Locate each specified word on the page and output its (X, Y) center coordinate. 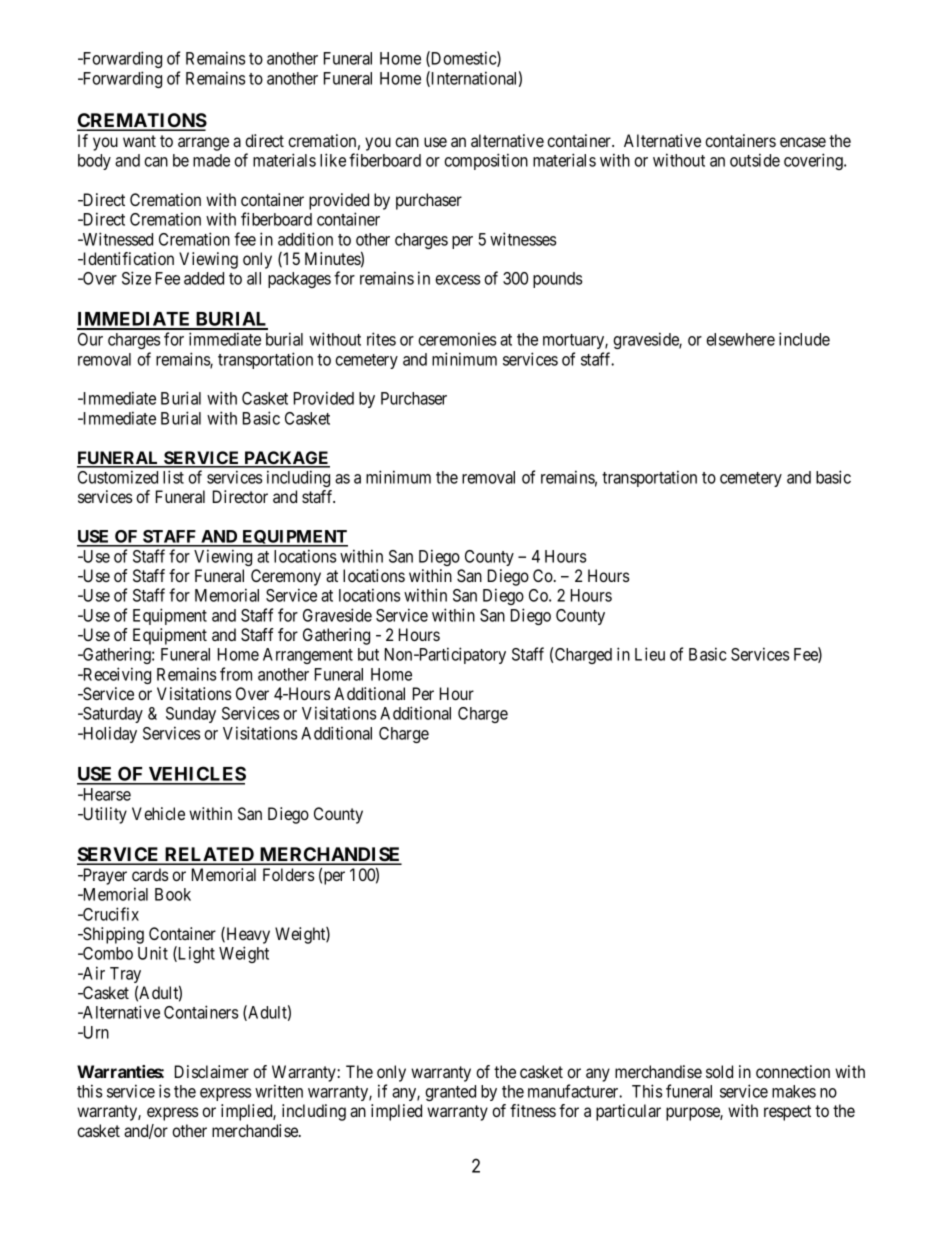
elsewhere (740, 339)
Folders (289, 874)
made (211, 160)
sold (719, 1071)
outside (755, 160)
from (236, 674)
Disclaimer (212, 1071)
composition (486, 161)
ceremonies (457, 339)
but (368, 654)
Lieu (650, 654)
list (173, 477)
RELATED (210, 855)
